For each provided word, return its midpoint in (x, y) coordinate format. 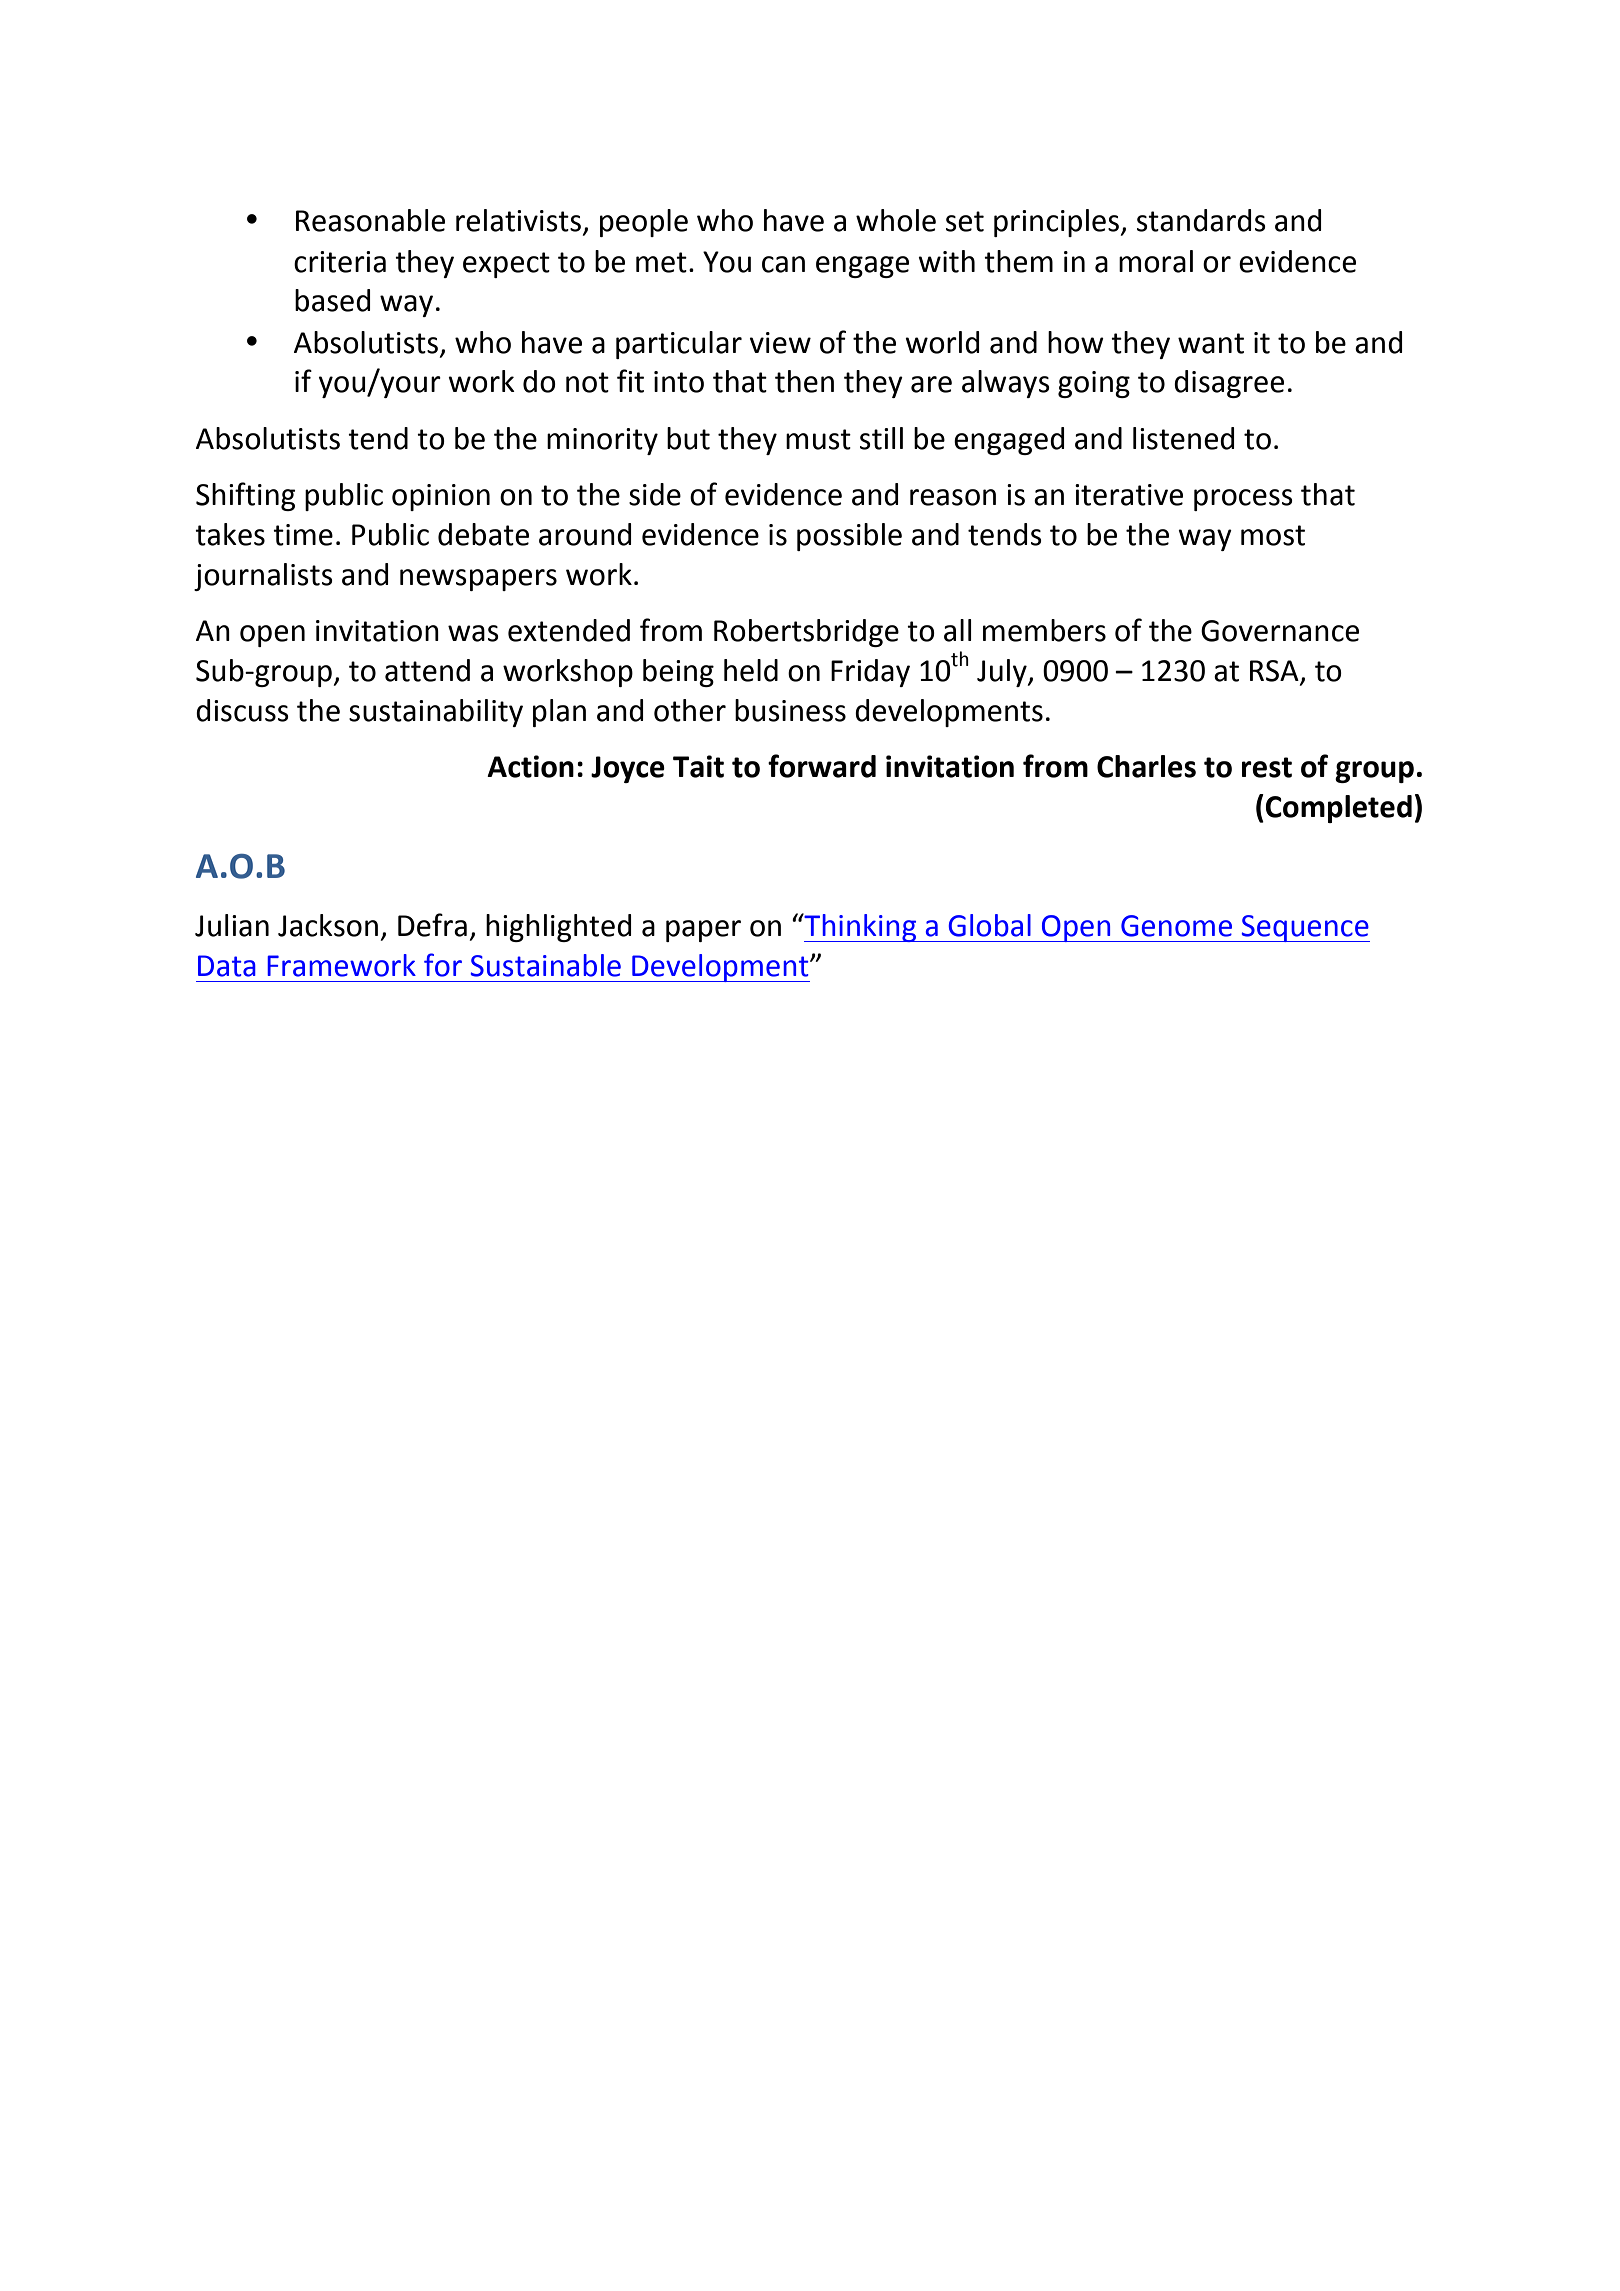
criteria (340, 262)
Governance (1280, 631)
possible (849, 537)
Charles (1146, 766)
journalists (263, 577)
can (783, 264)
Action (530, 766)
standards (1201, 220)
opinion (441, 497)
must (818, 439)
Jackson (328, 925)
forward (822, 766)
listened (1184, 438)
